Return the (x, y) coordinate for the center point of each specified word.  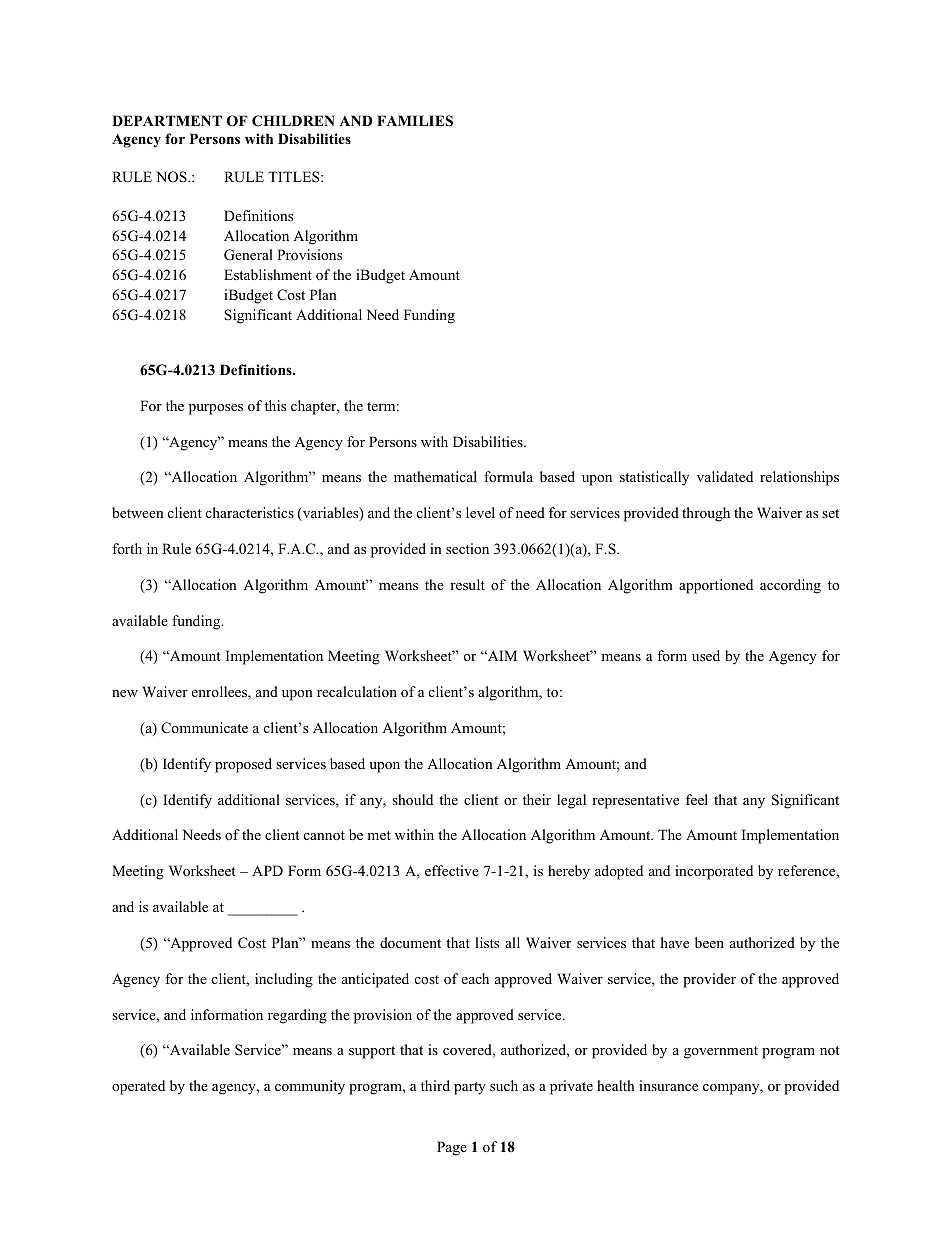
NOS (172, 177)
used (706, 655)
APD (267, 870)
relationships (799, 478)
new (125, 693)
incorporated (714, 872)
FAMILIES (415, 121)
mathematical (435, 476)
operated (138, 1087)
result (467, 584)
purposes (216, 409)
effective (452, 870)
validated (725, 476)
